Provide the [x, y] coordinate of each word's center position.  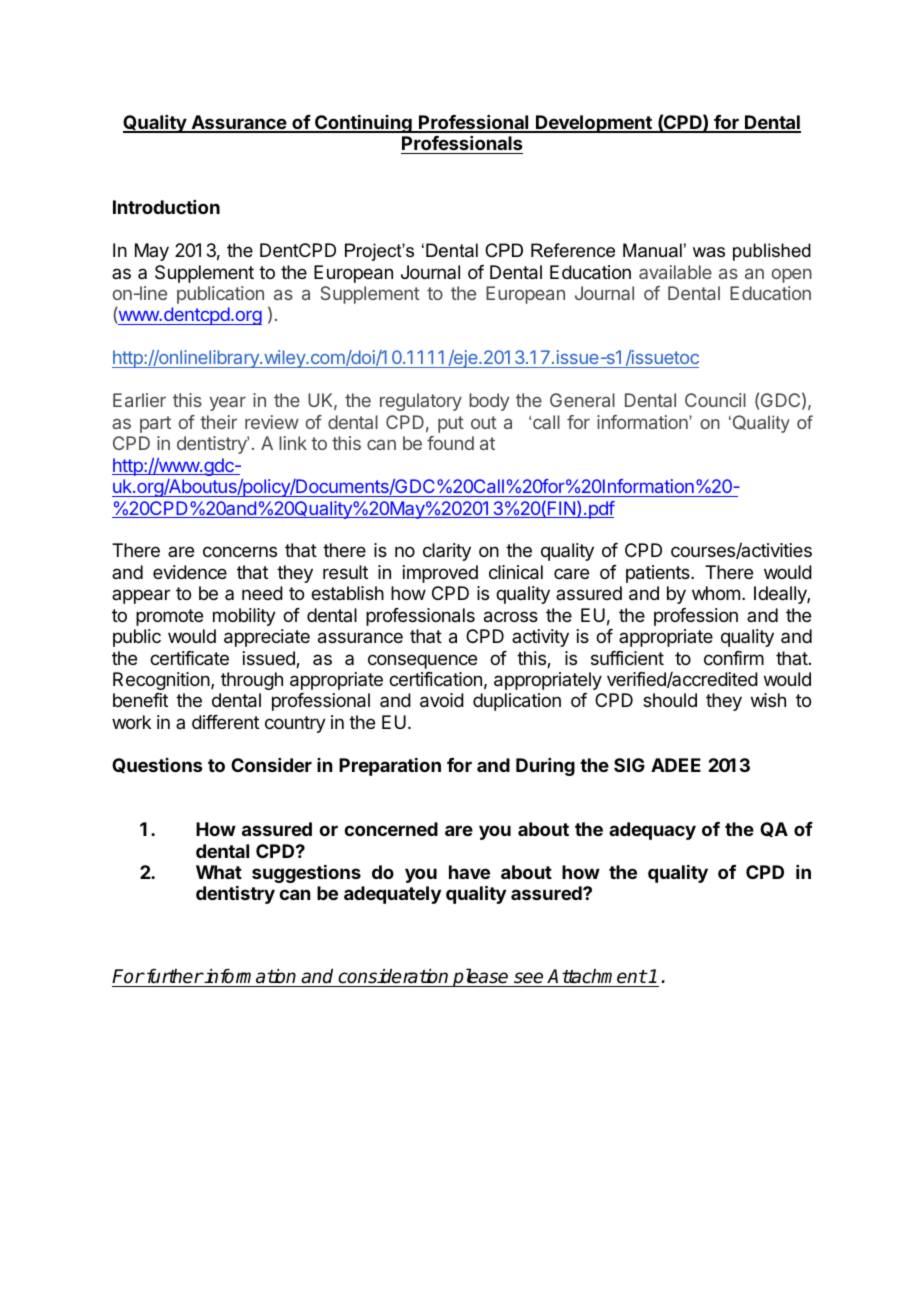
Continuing [363, 124]
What [219, 872]
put [451, 424]
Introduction [166, 207]
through [252, 681]
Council [715, 400]
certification [435, 679]
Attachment [596, 978]
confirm [734, 658]
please [481, 977]
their [218, 422]
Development [594, 124]
